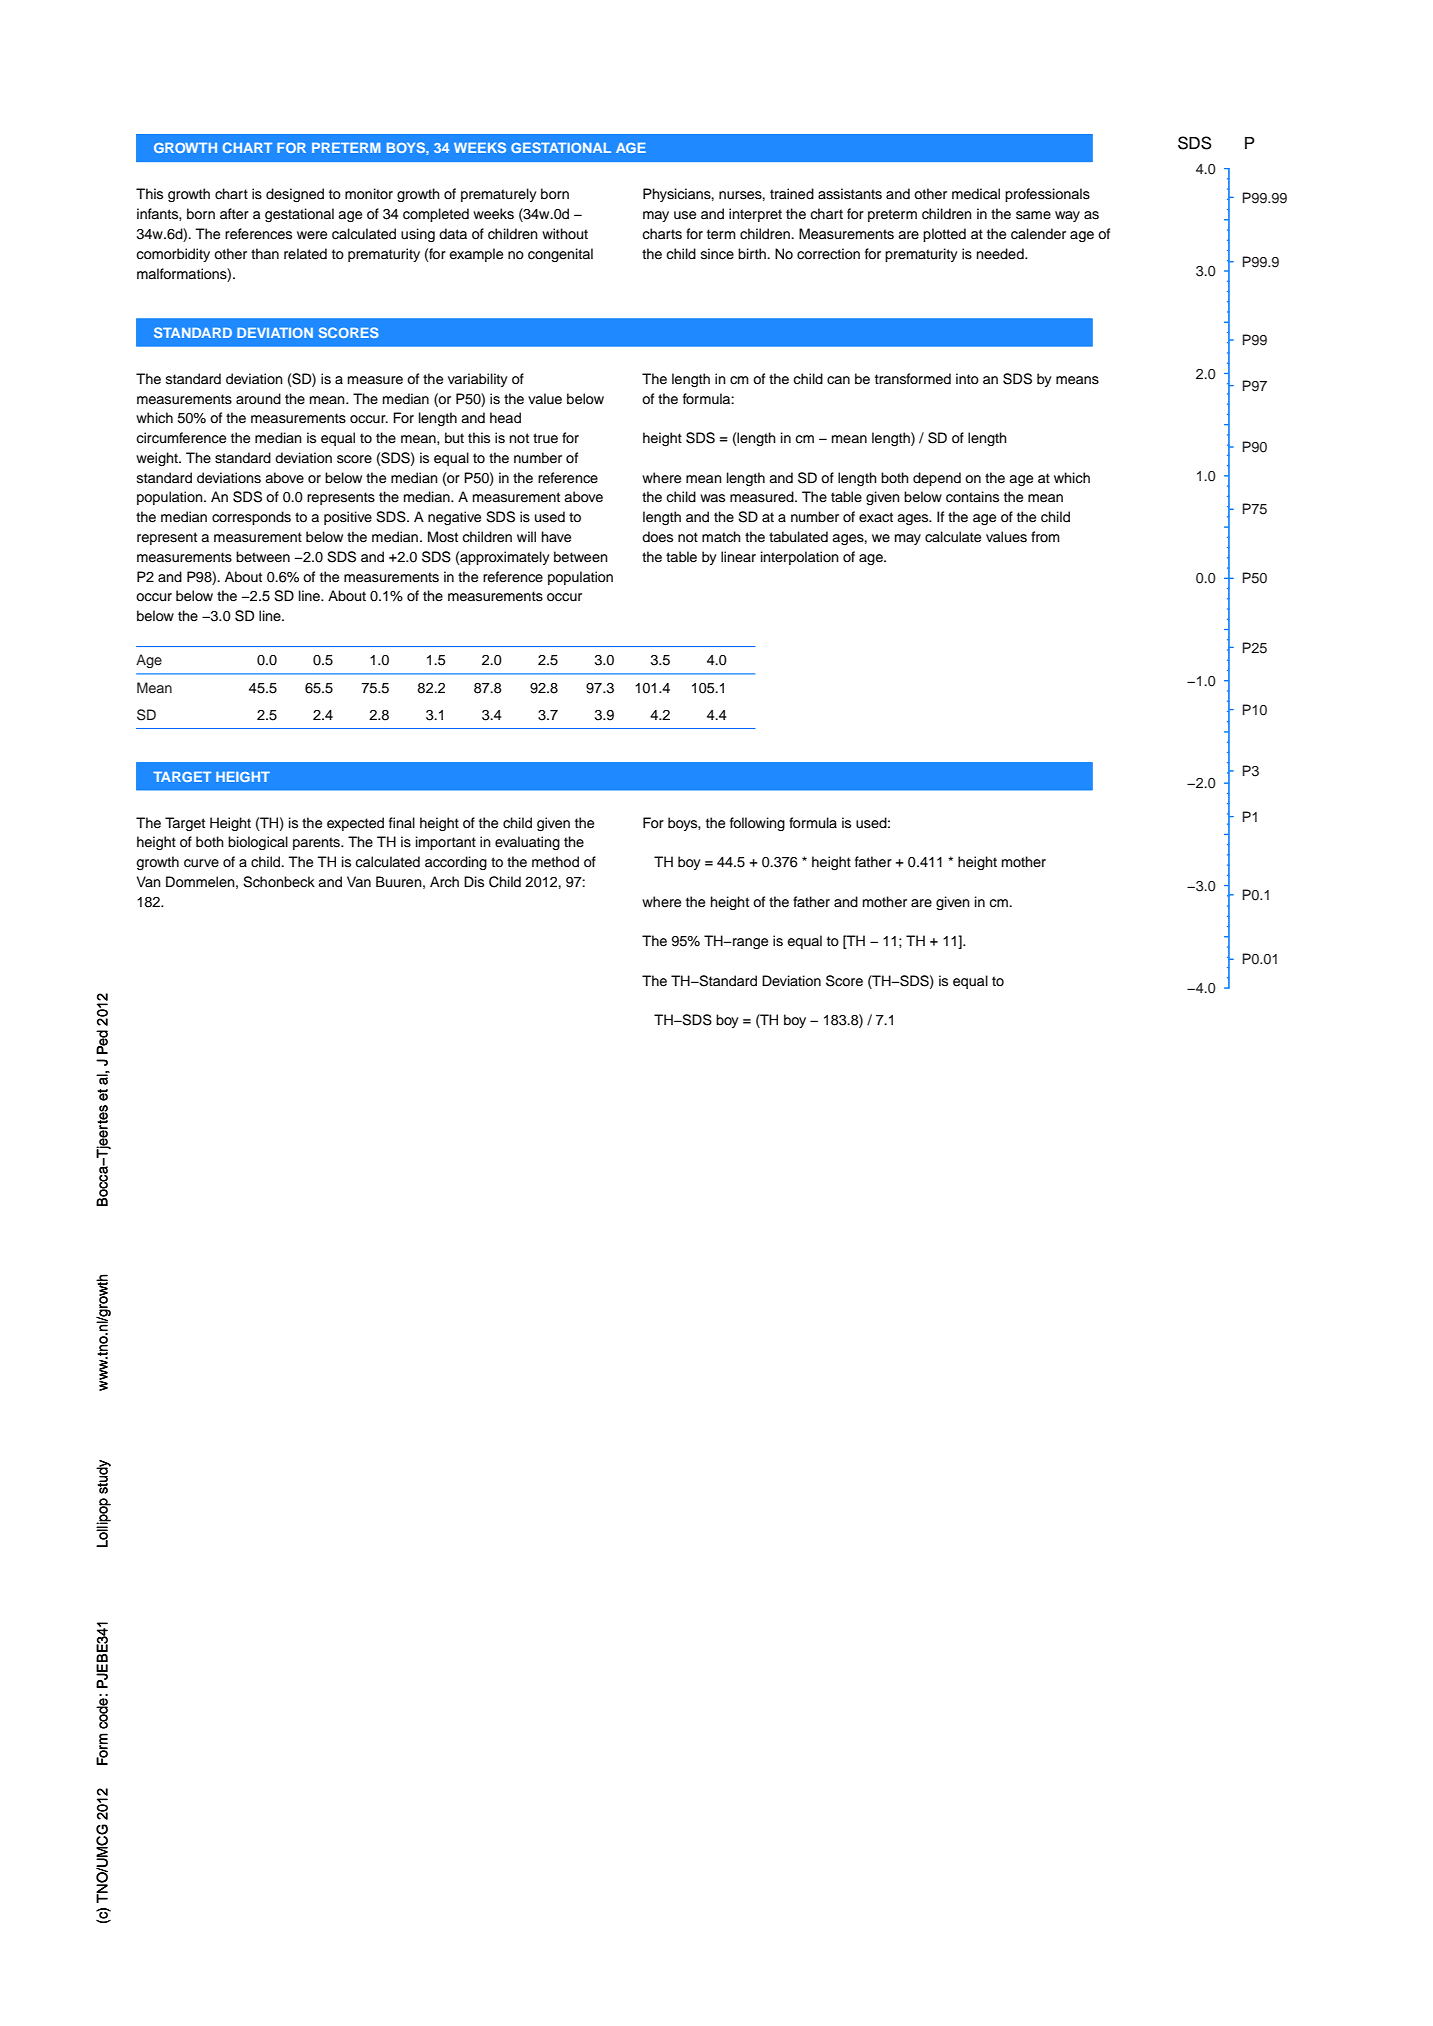 This screenshot has height=2026, width=1433. Describe the element at coordinates (565, 234) in the screenshot. I see `without` at that location.
